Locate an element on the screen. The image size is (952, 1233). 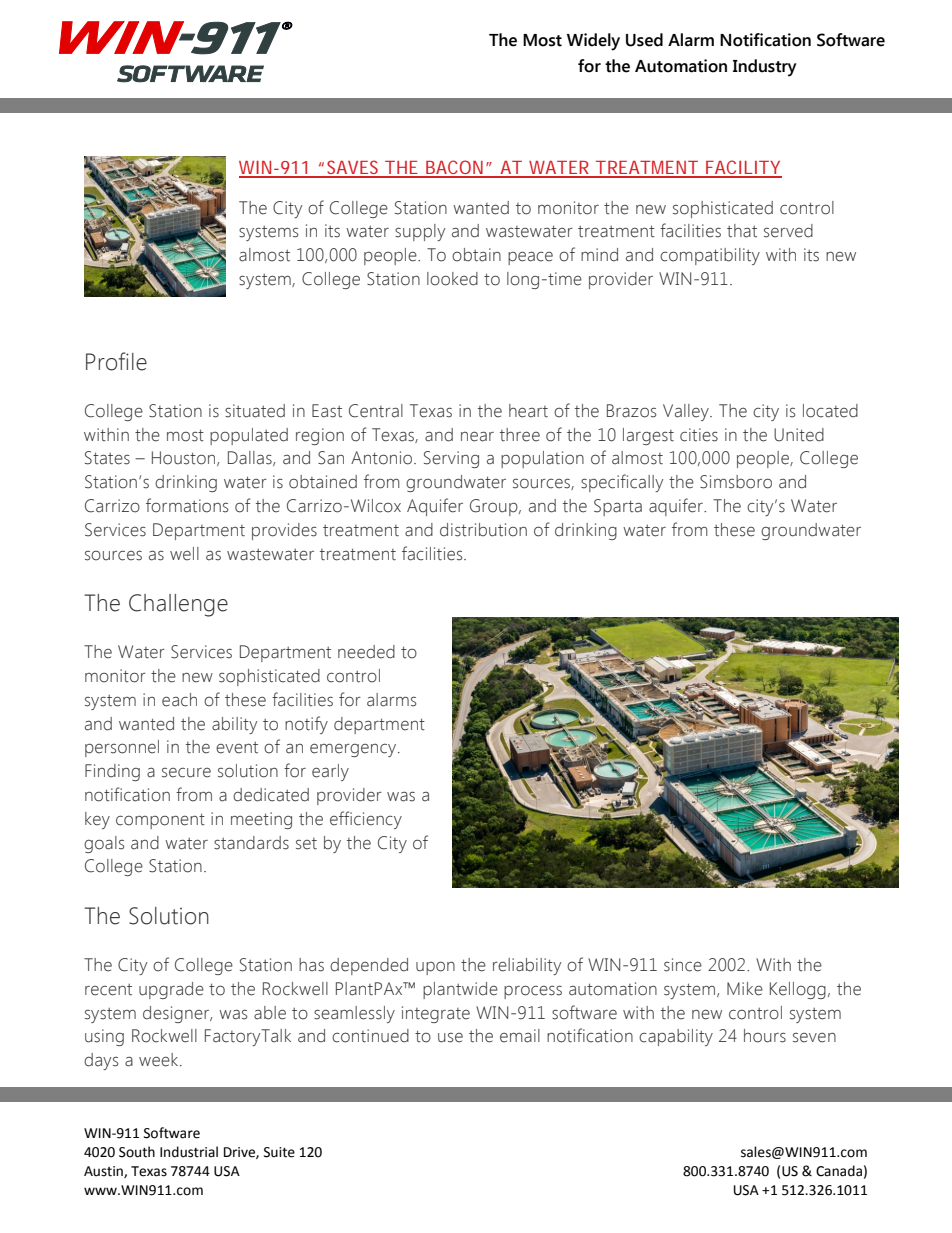
Sparta is located at coordinates (618, 507).
